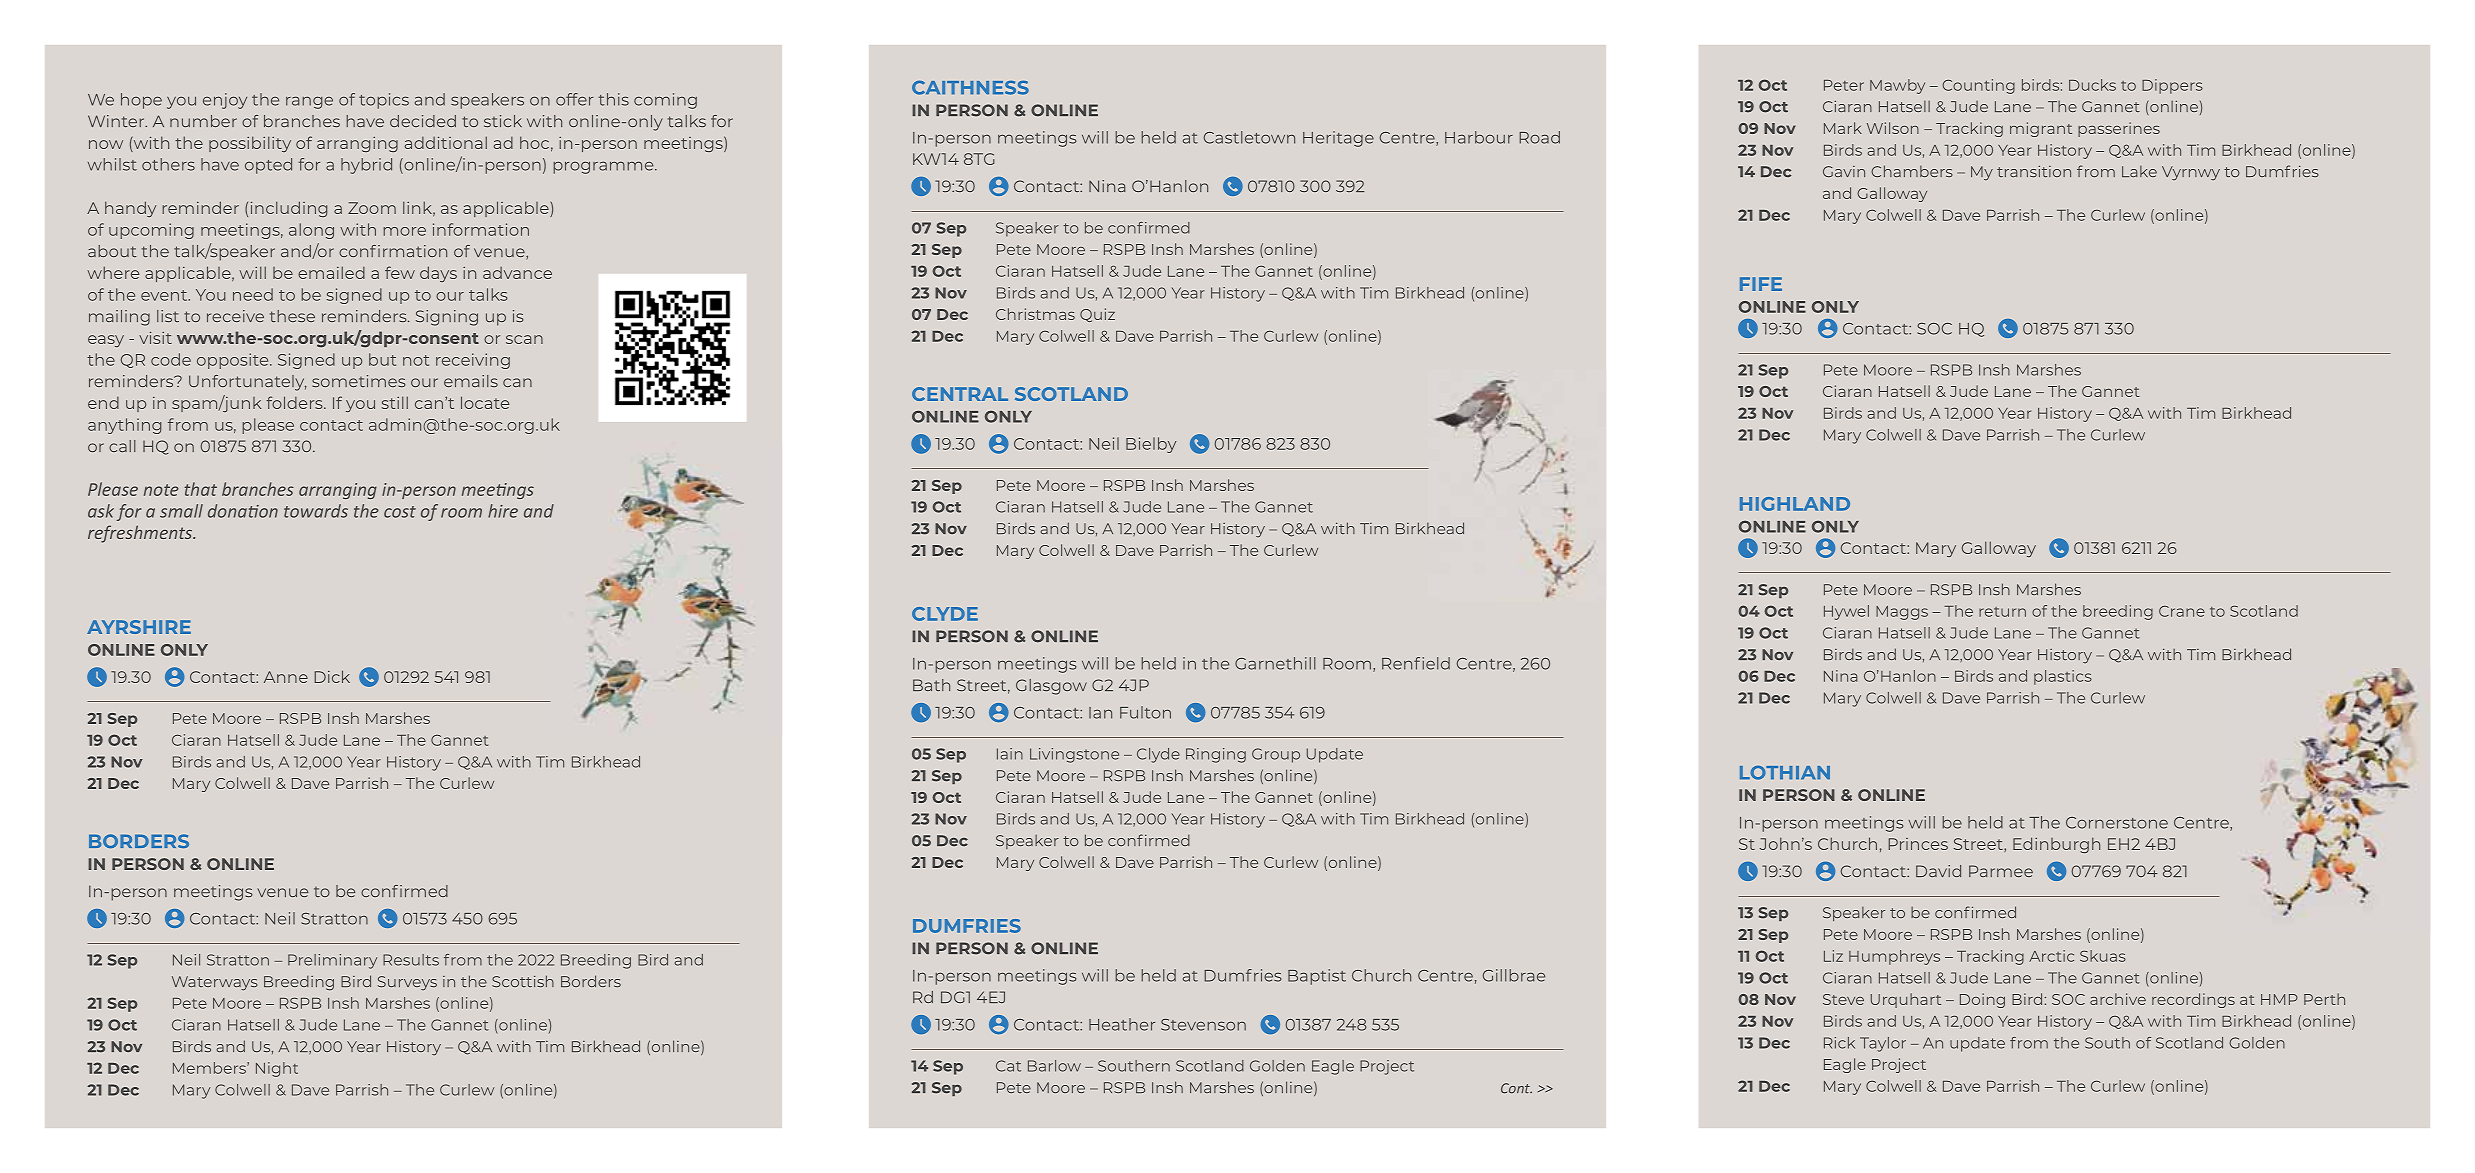  What do you see at coordinates (960, 394) in the page?
I see `CENTRAL` at bounding box center [960, 394].
